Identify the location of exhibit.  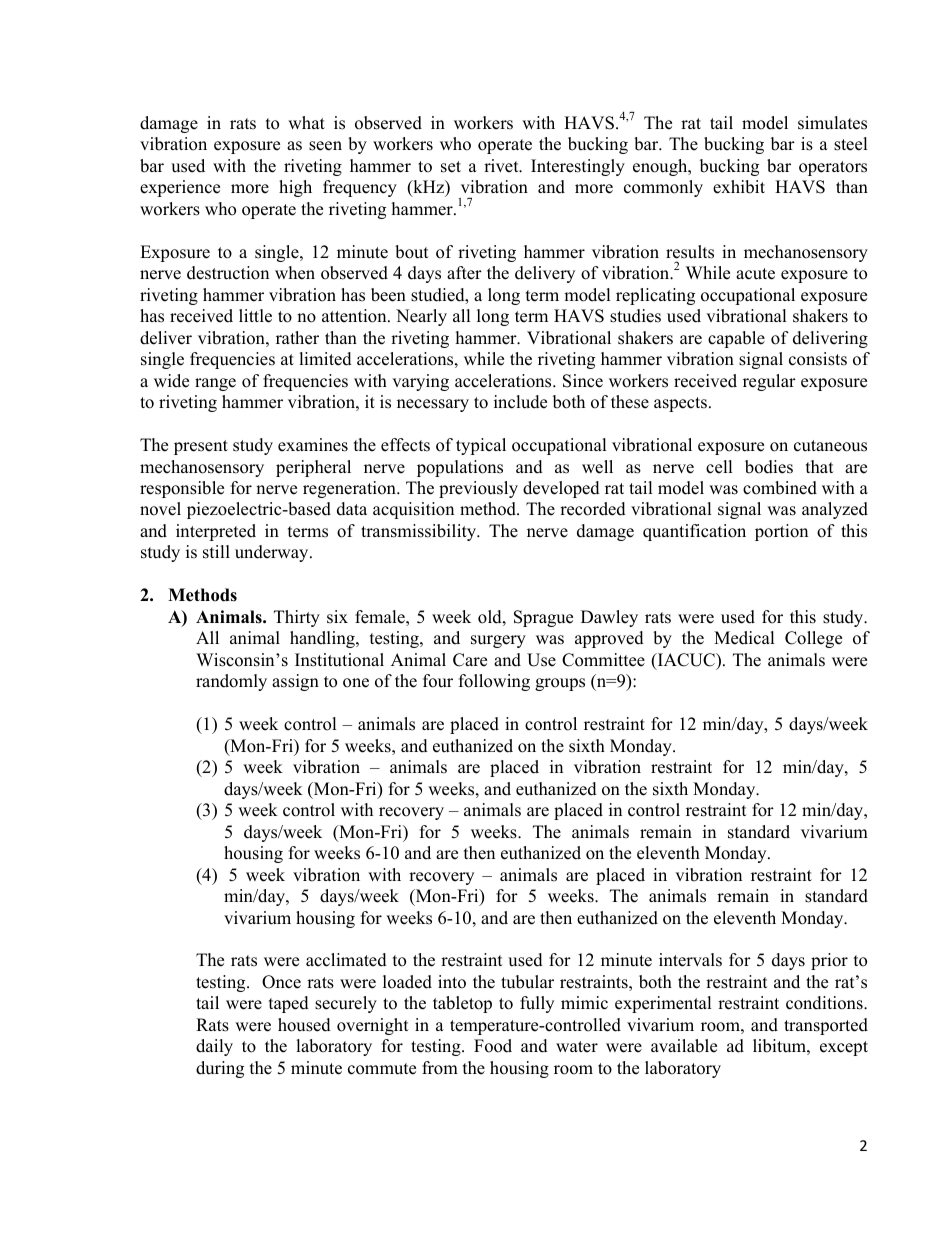
(739, 187).
